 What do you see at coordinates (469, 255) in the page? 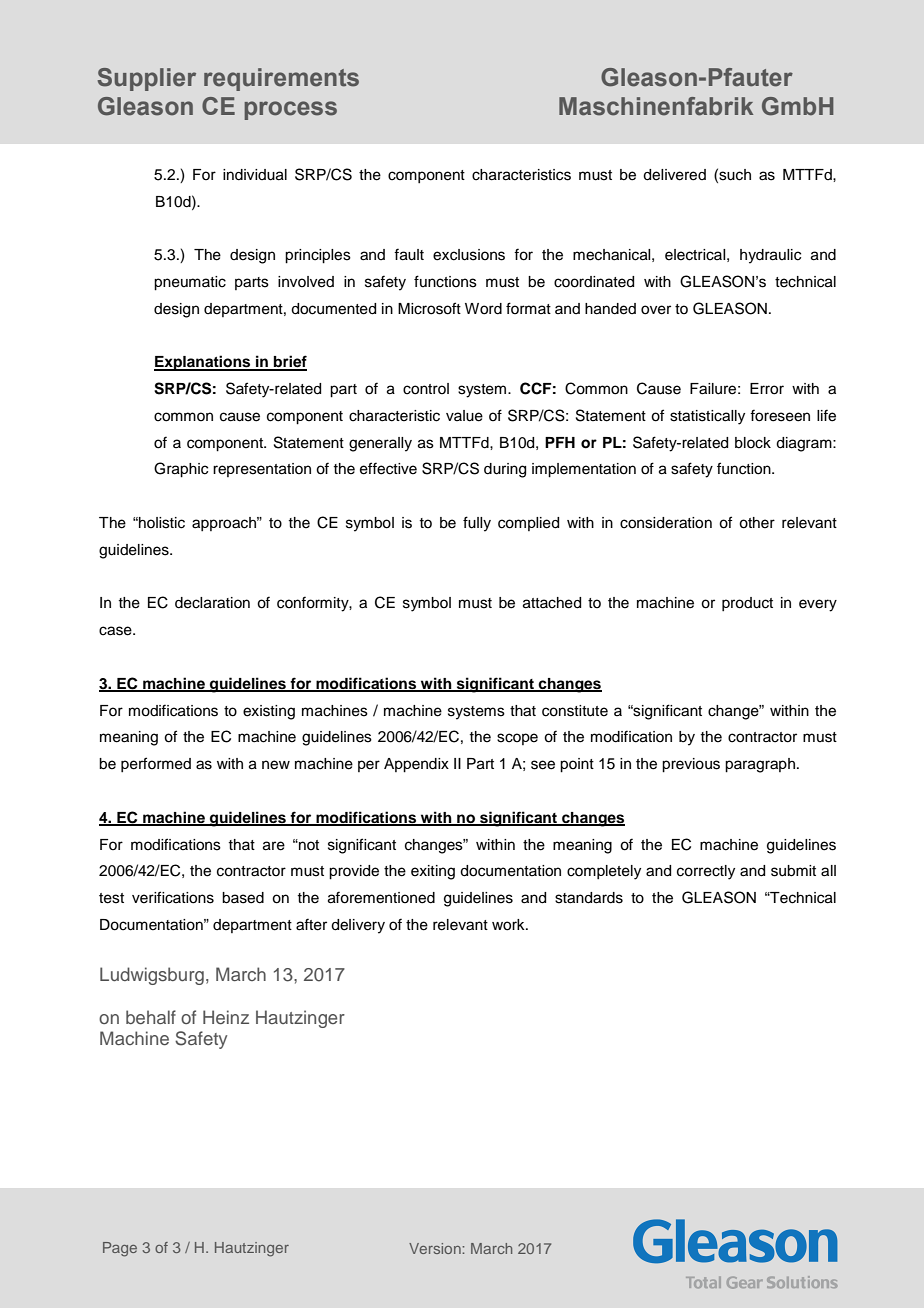
I see `exclusions` at bounding box center [469, 255].
